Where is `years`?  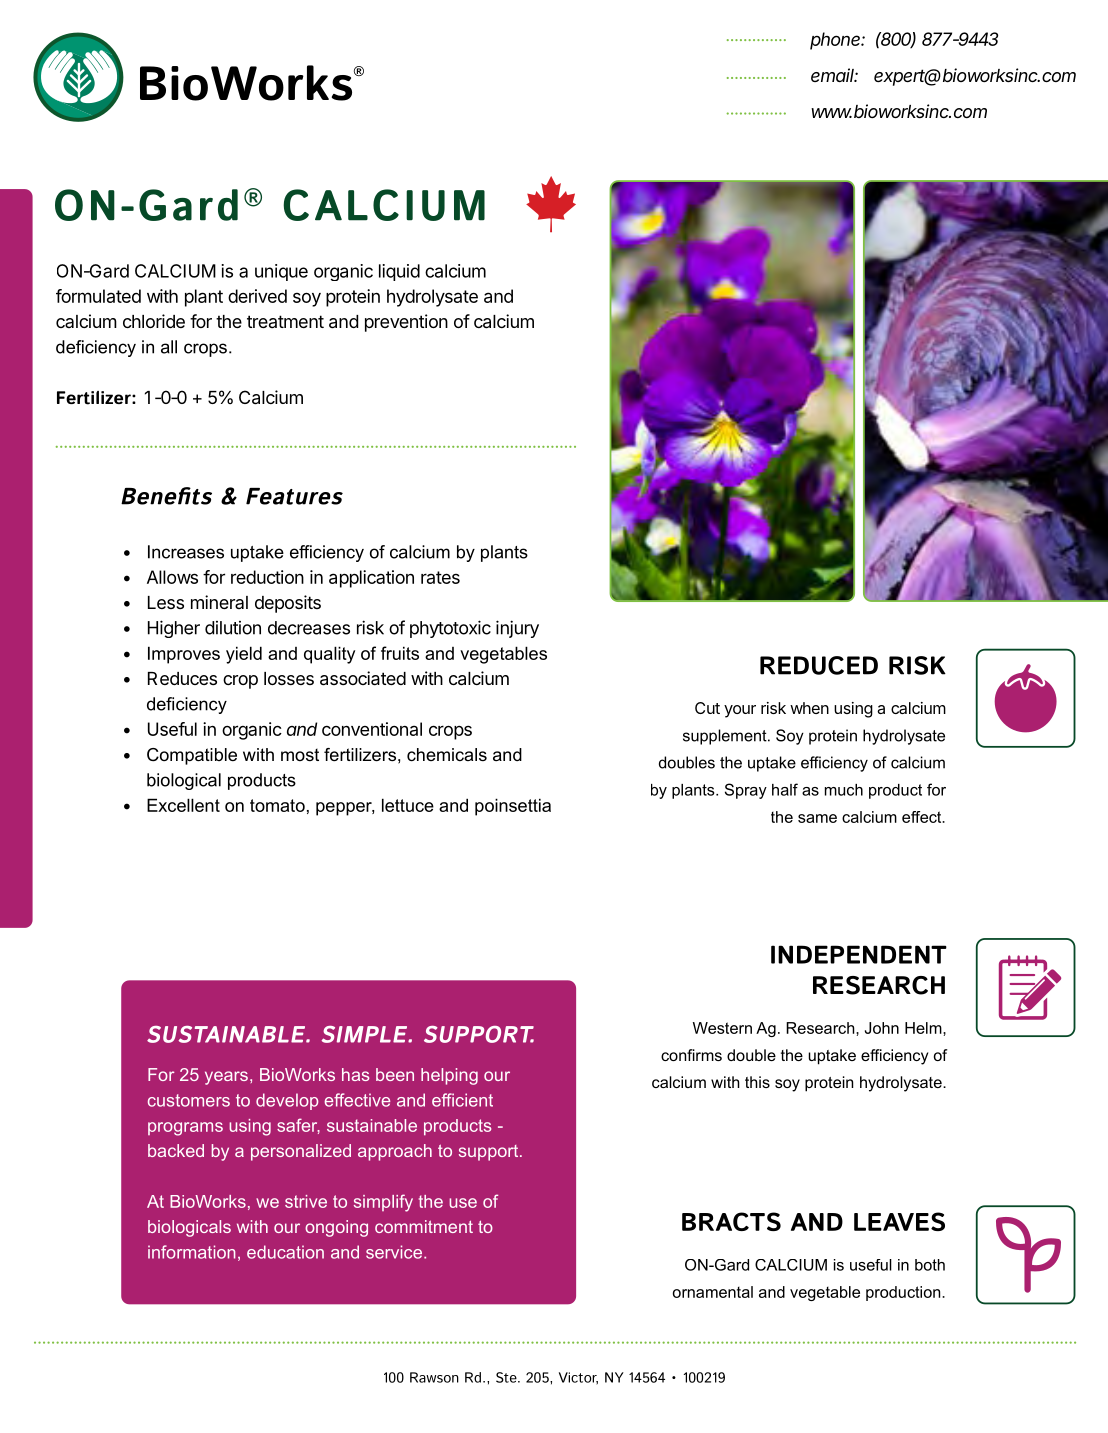
years is located at coordinates (226, 1078).
